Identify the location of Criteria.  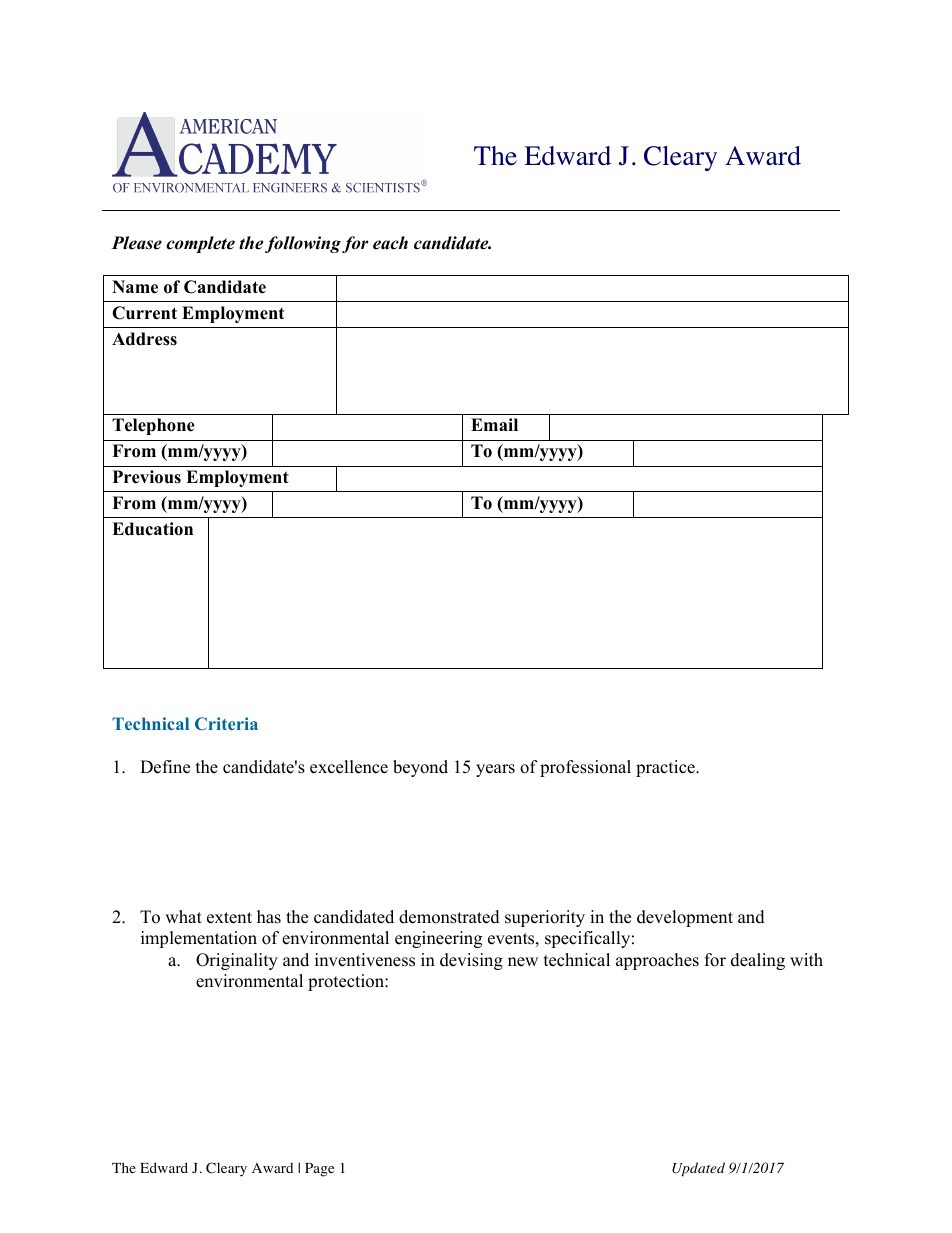
(226, 723).
